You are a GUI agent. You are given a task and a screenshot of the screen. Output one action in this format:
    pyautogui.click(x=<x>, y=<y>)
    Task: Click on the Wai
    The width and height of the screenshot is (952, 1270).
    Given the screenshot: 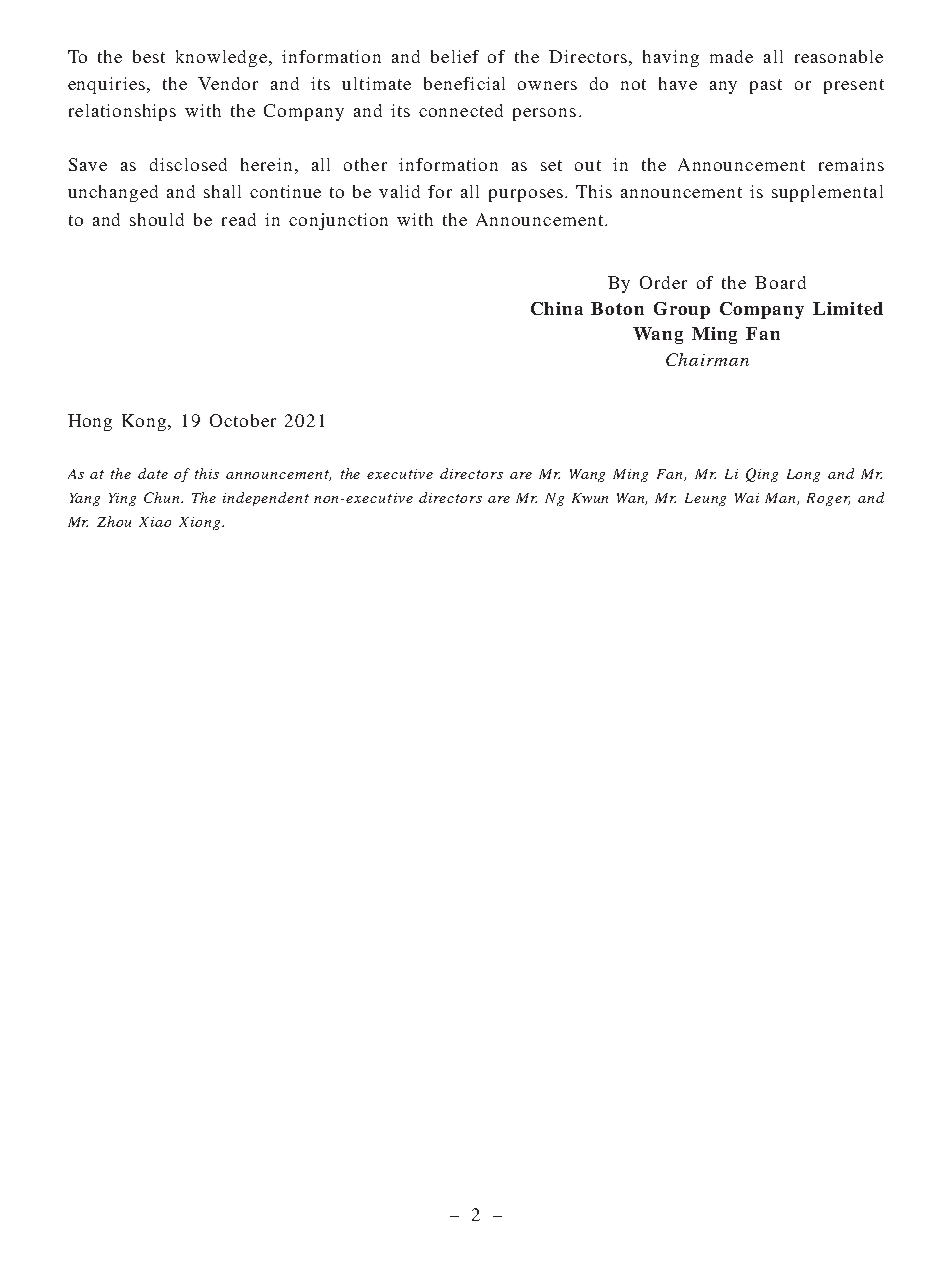 What is the action you would take?
    pyautogui.click(x=747, y=498)
